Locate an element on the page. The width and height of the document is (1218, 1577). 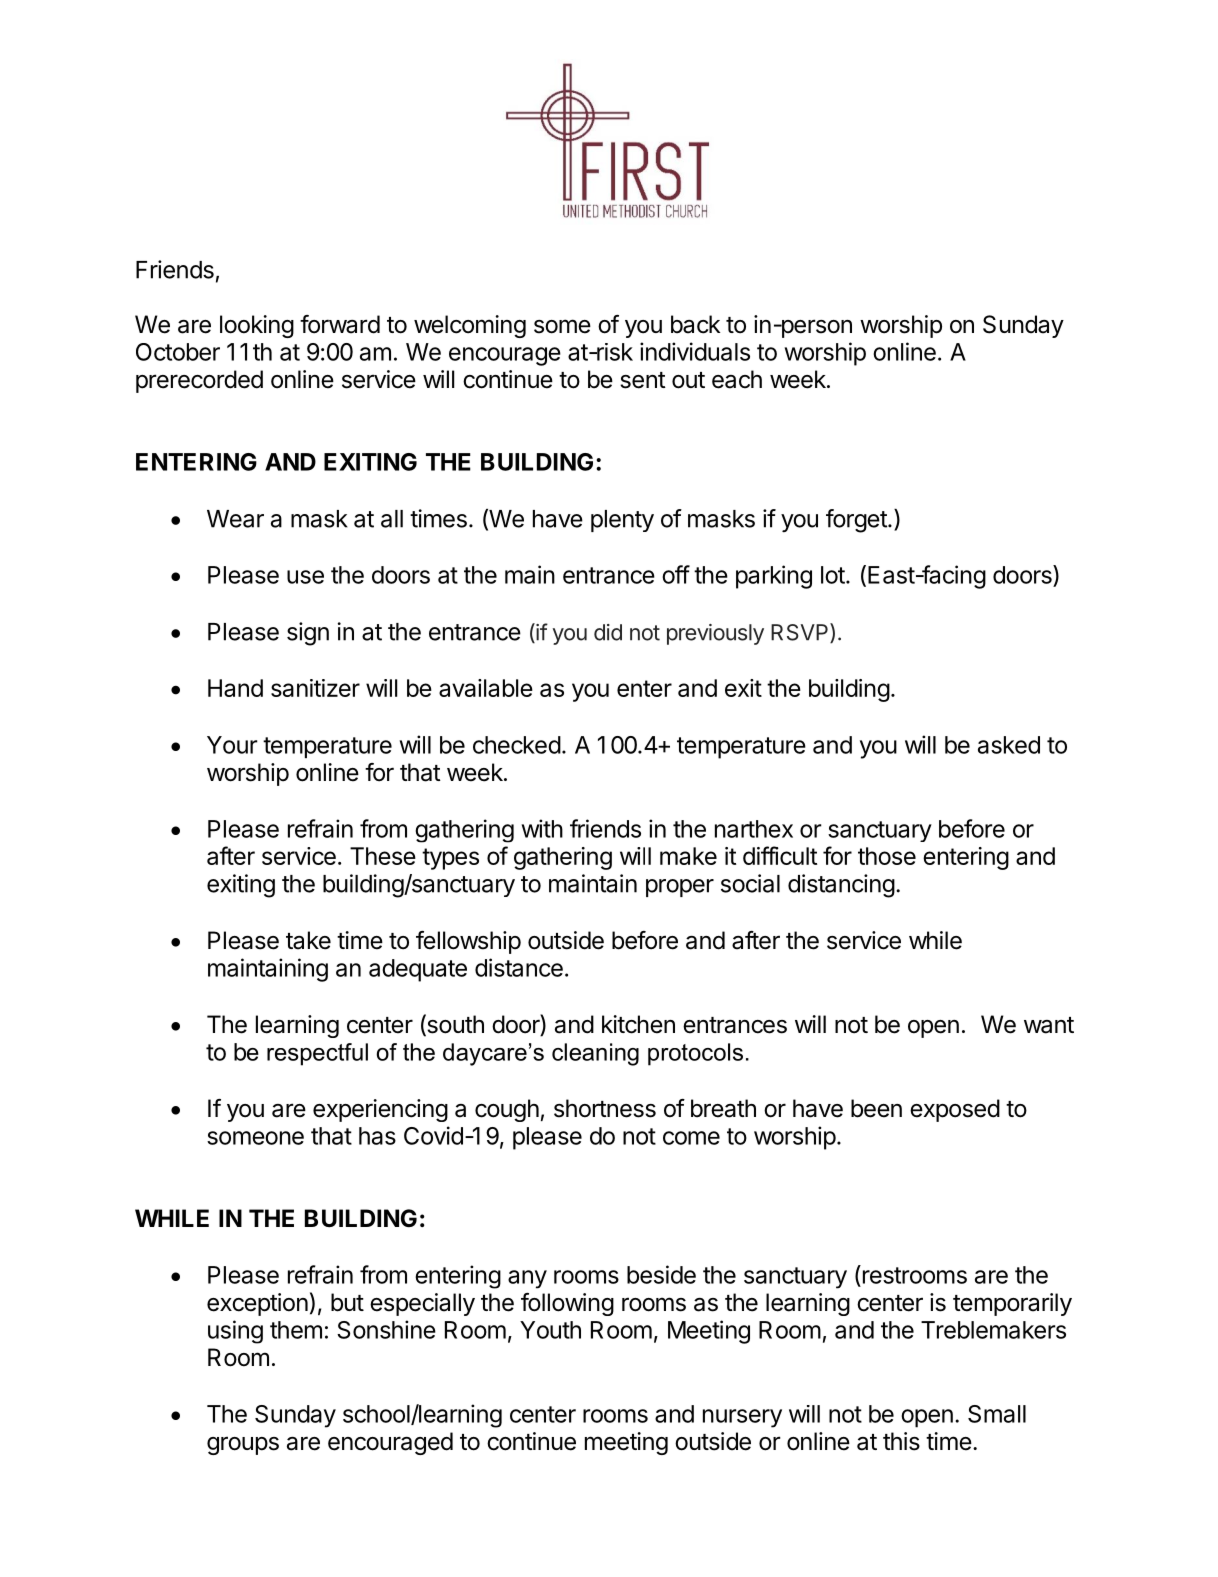
groups is located at coordinates (243, 1445).
